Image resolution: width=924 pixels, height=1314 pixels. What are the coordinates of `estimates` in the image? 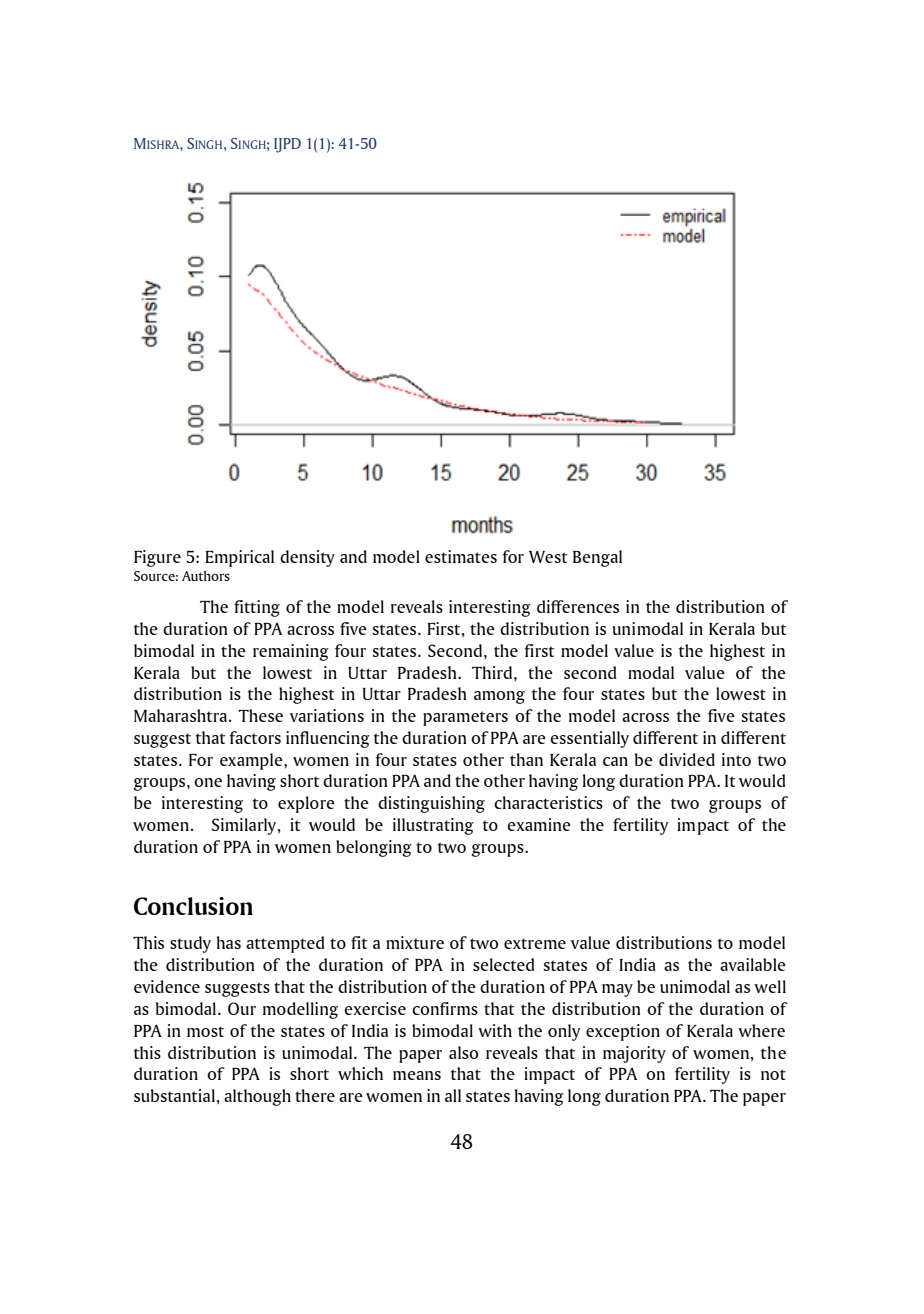 It's located at (461, 556).
